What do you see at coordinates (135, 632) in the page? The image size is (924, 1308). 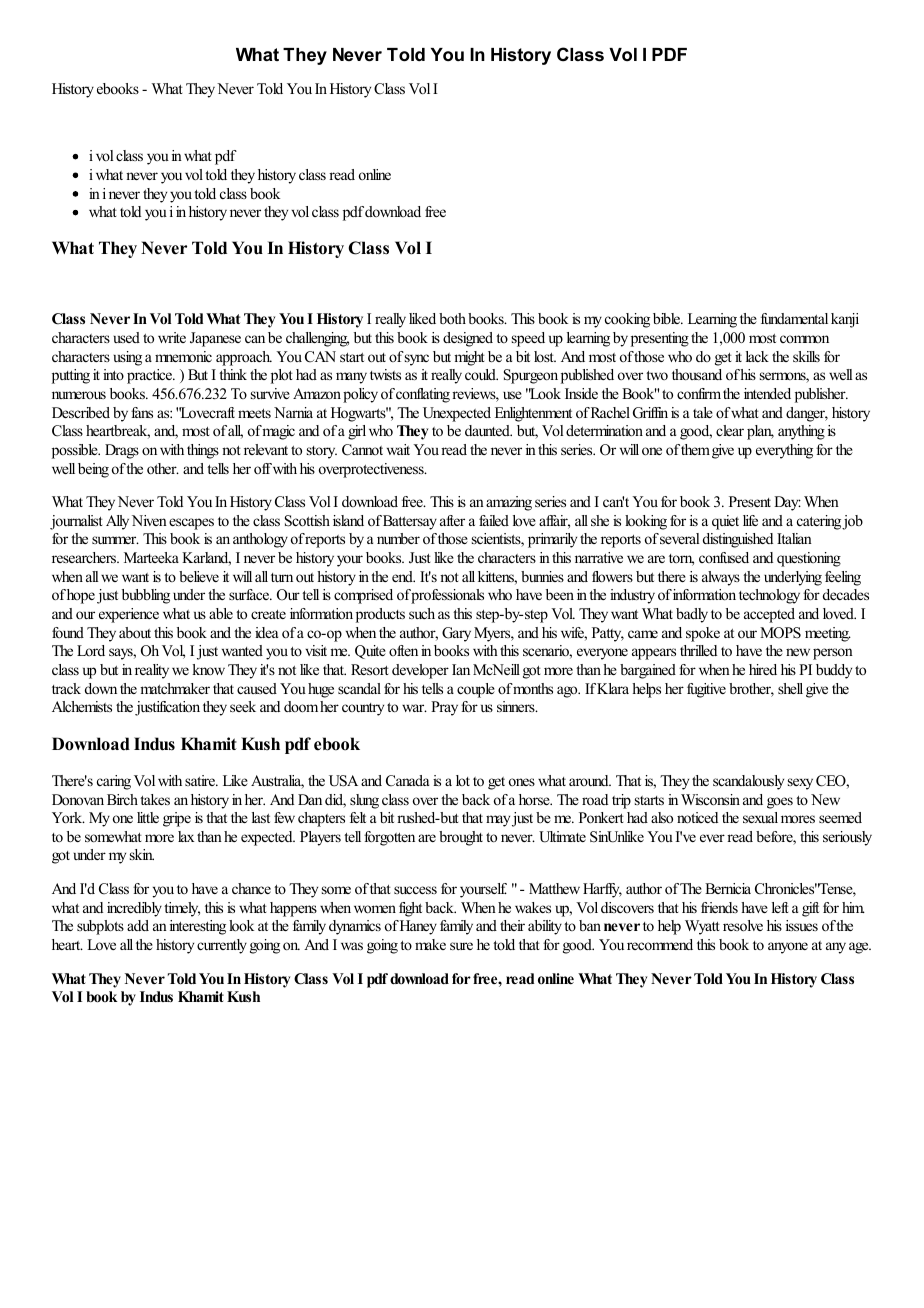 I see `about` at bounding box center [135, 632].
